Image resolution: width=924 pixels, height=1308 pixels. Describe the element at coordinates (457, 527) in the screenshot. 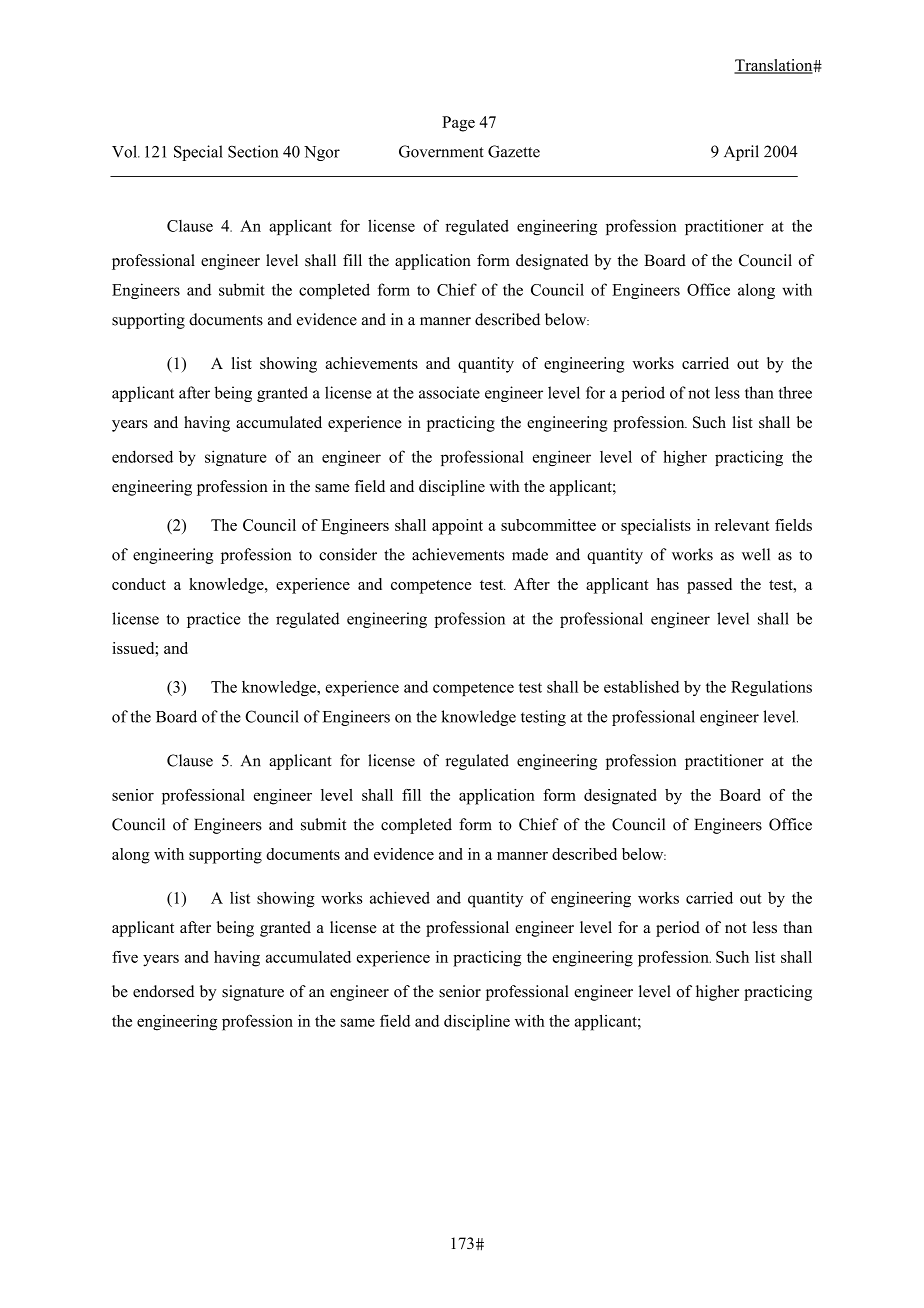

I see `appoint` at that location.
